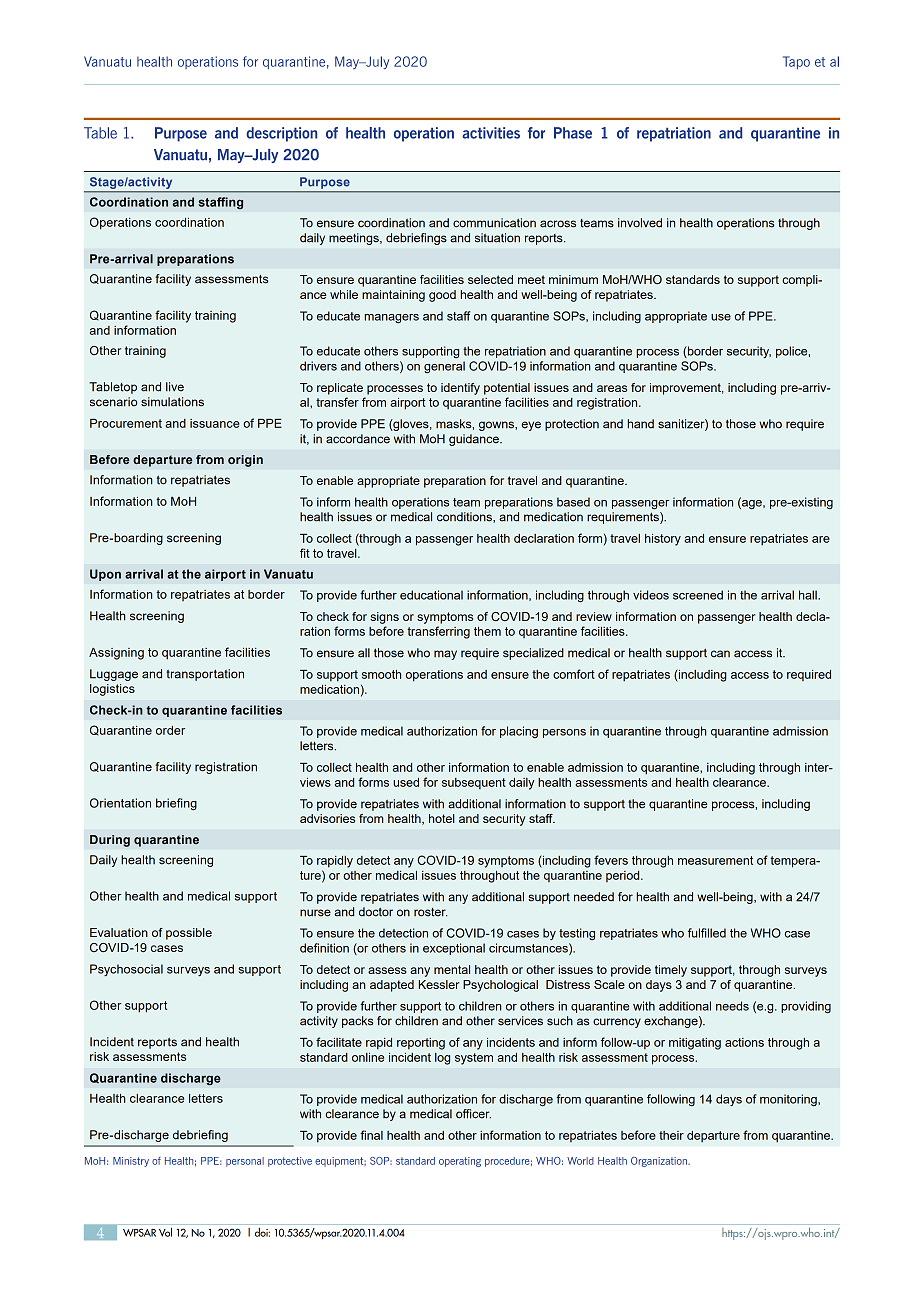  What do you see at coordinates (671, 1135) in the page?
I see `their` at bounding box center [671, 1135].
